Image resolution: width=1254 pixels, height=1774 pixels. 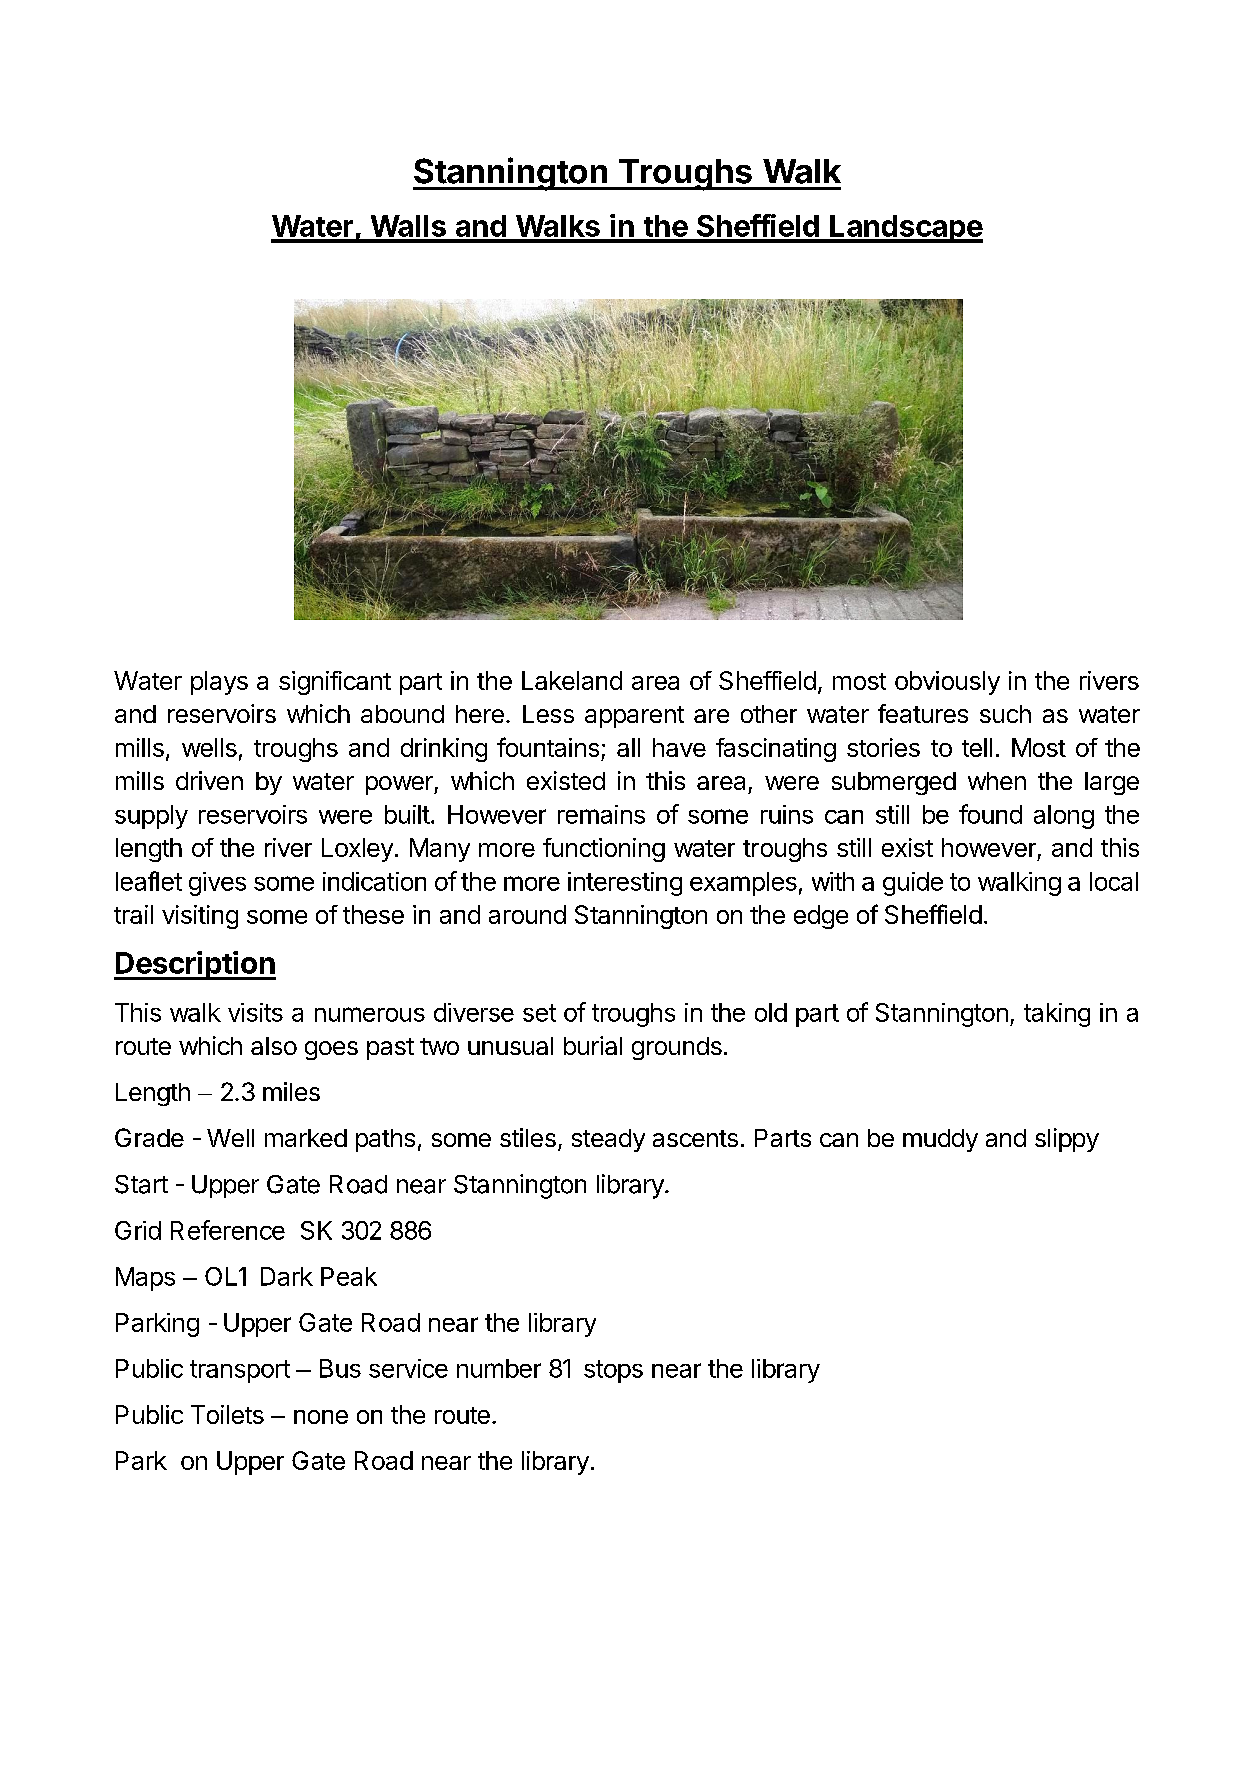 What do you see at coordinates (990, 814) in the document?
I see `found` at bounding box center [990, 814].
